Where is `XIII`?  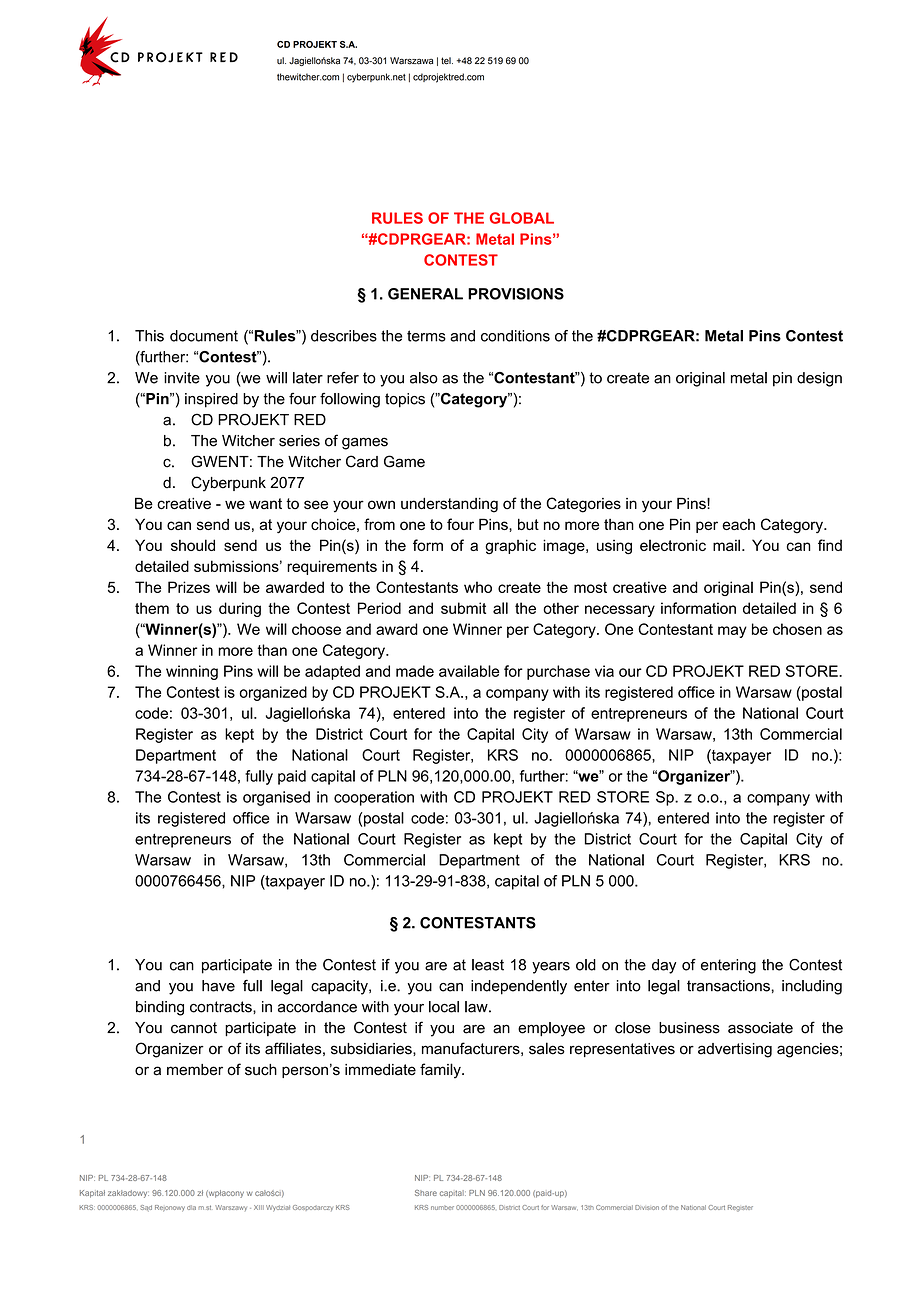 XIII is located at coordinates (259, 1207).
